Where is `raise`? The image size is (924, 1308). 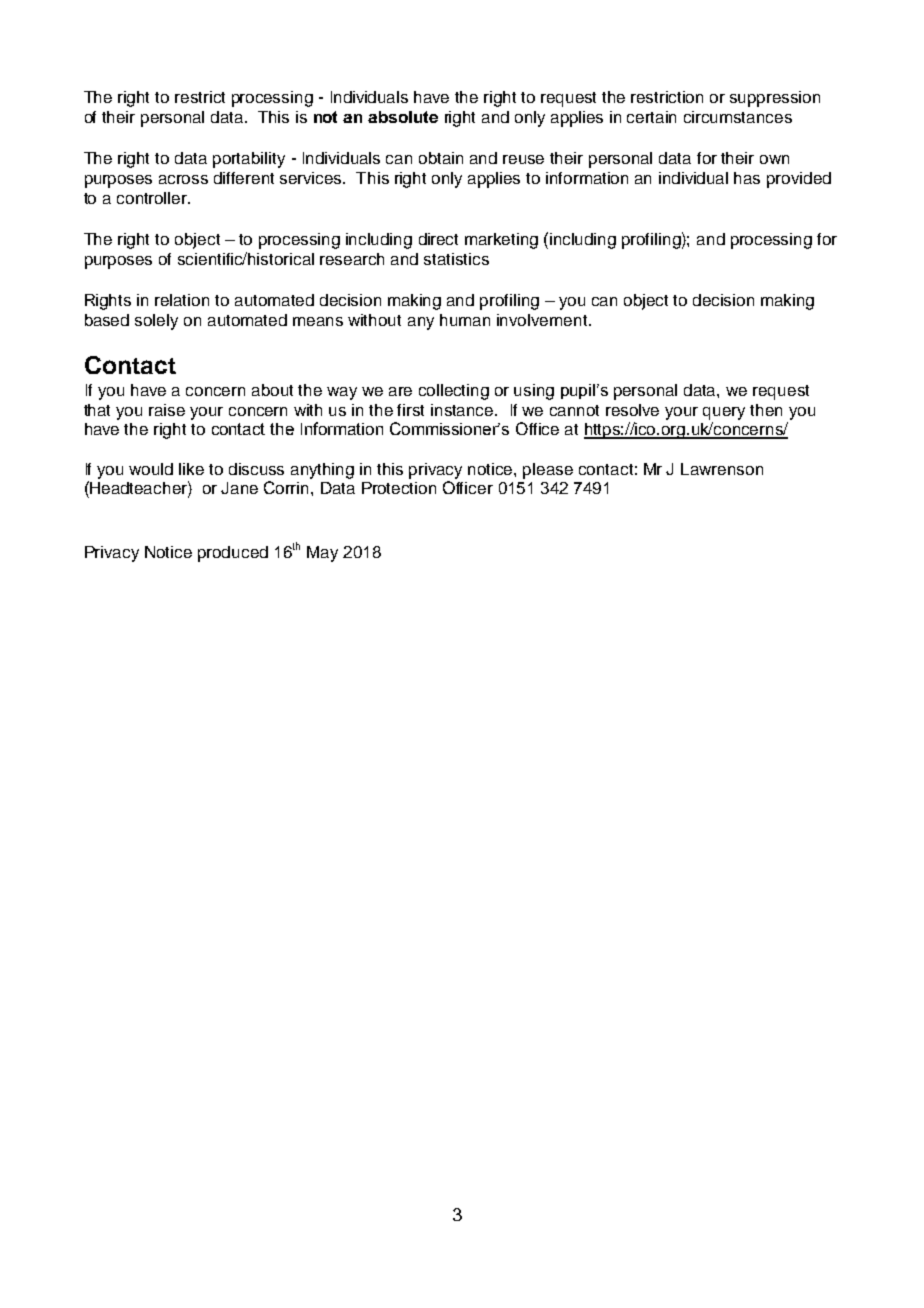
raise is located at coordinates (167, 410).
